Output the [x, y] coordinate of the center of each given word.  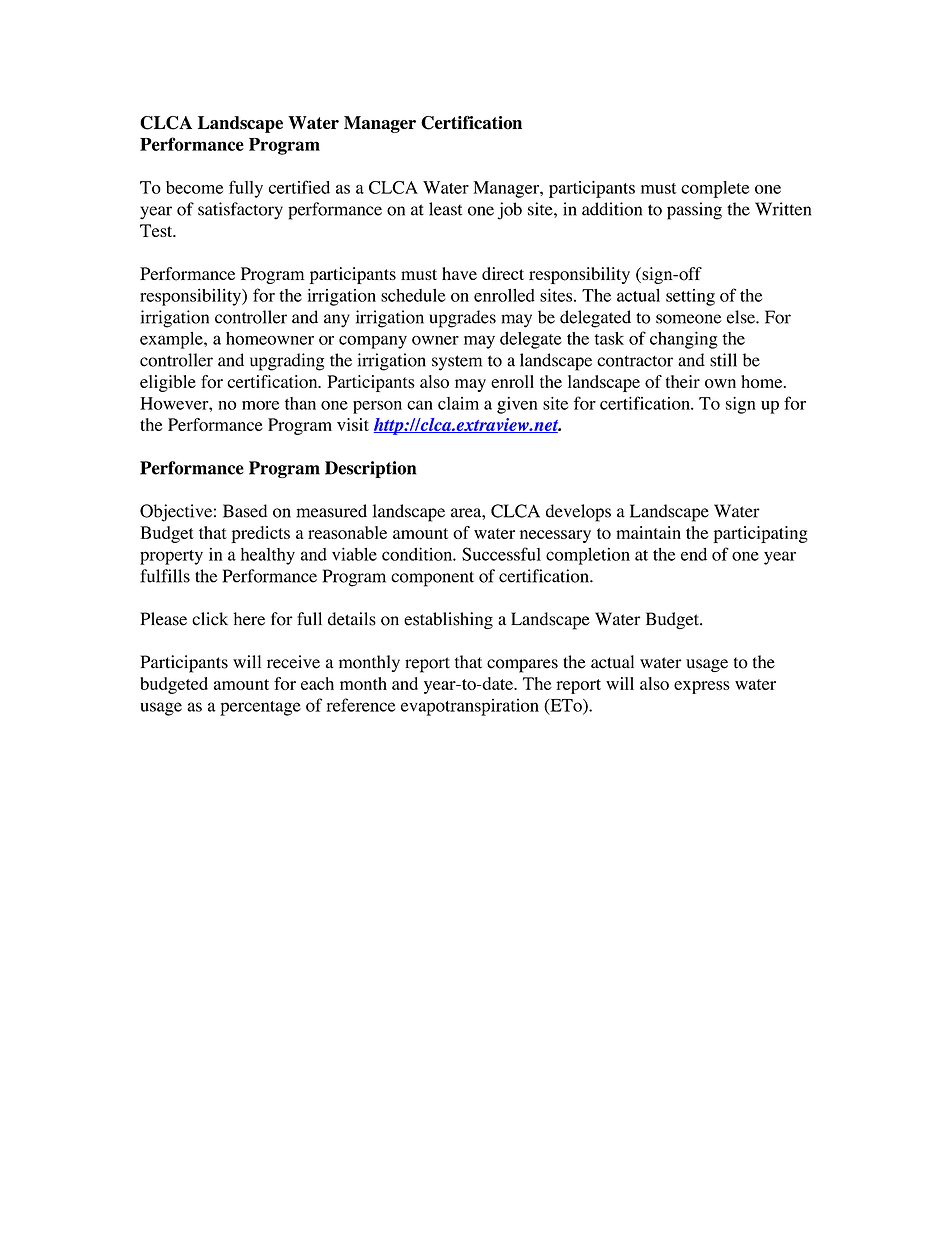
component [432, 579]
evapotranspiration [470, 707]
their [683, 381]
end [694, 554]
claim [458, 403]
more [260, 405]
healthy [268, 556]
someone [688, 319]
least [445, 209]
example [172, 340]
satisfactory [240, 211]
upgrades [462, 319]
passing [694, 211]
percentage [260, 708]
